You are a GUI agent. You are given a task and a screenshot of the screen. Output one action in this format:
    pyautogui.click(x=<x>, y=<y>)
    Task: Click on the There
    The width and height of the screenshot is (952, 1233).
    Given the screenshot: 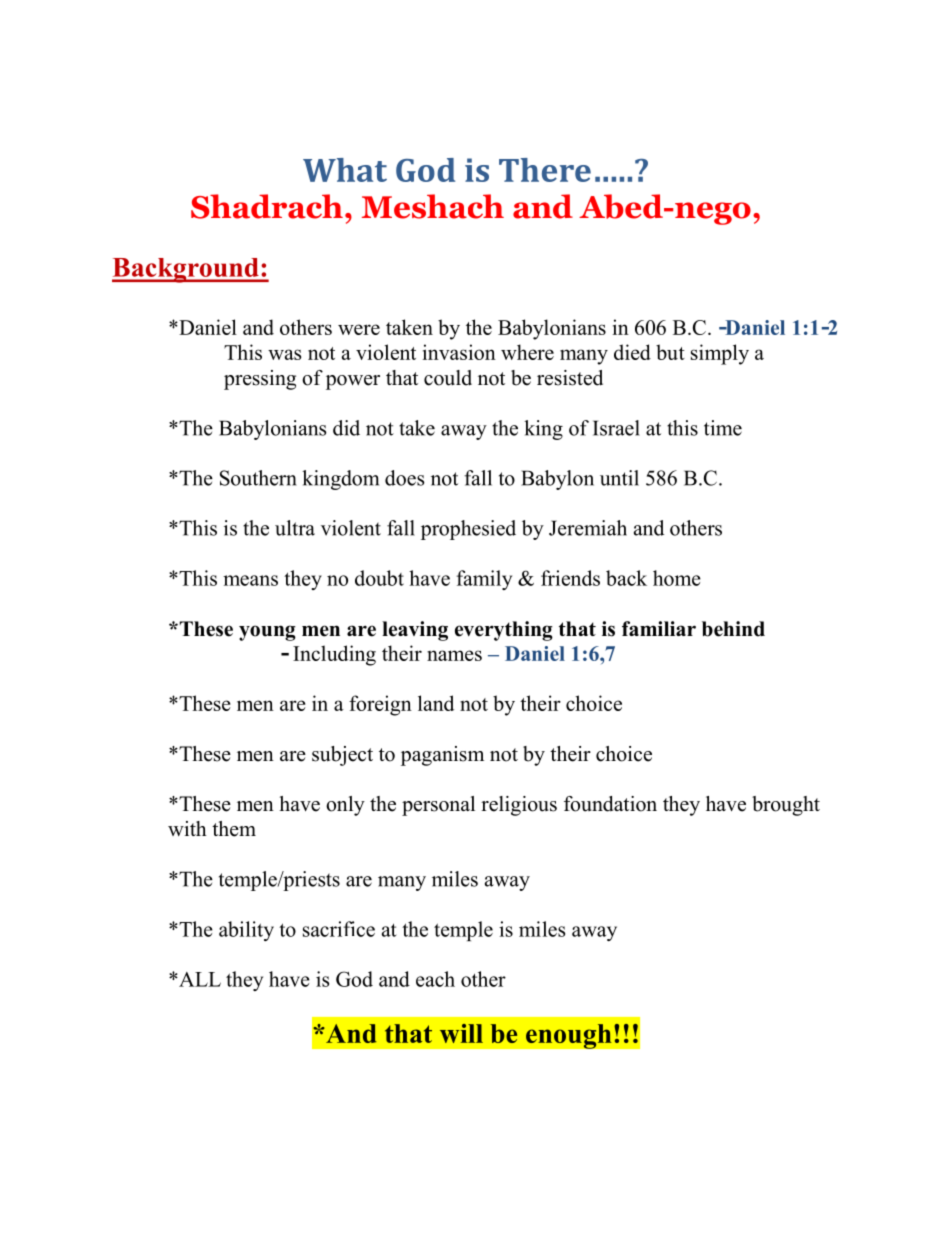 What is the action you would take?
    pyautogui.click(x=545, y=170)
